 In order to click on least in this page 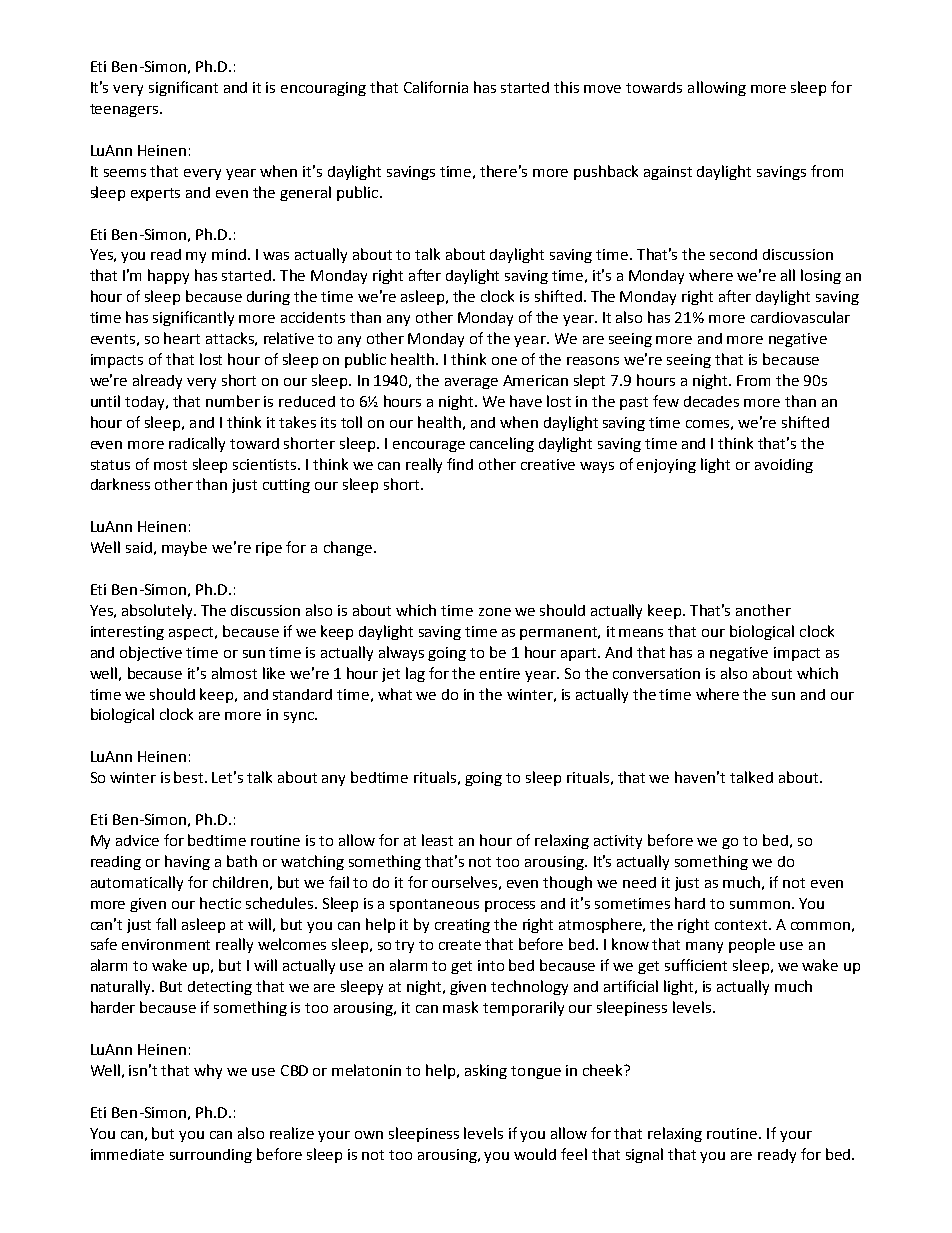, I will do `click(437, 840)`.
